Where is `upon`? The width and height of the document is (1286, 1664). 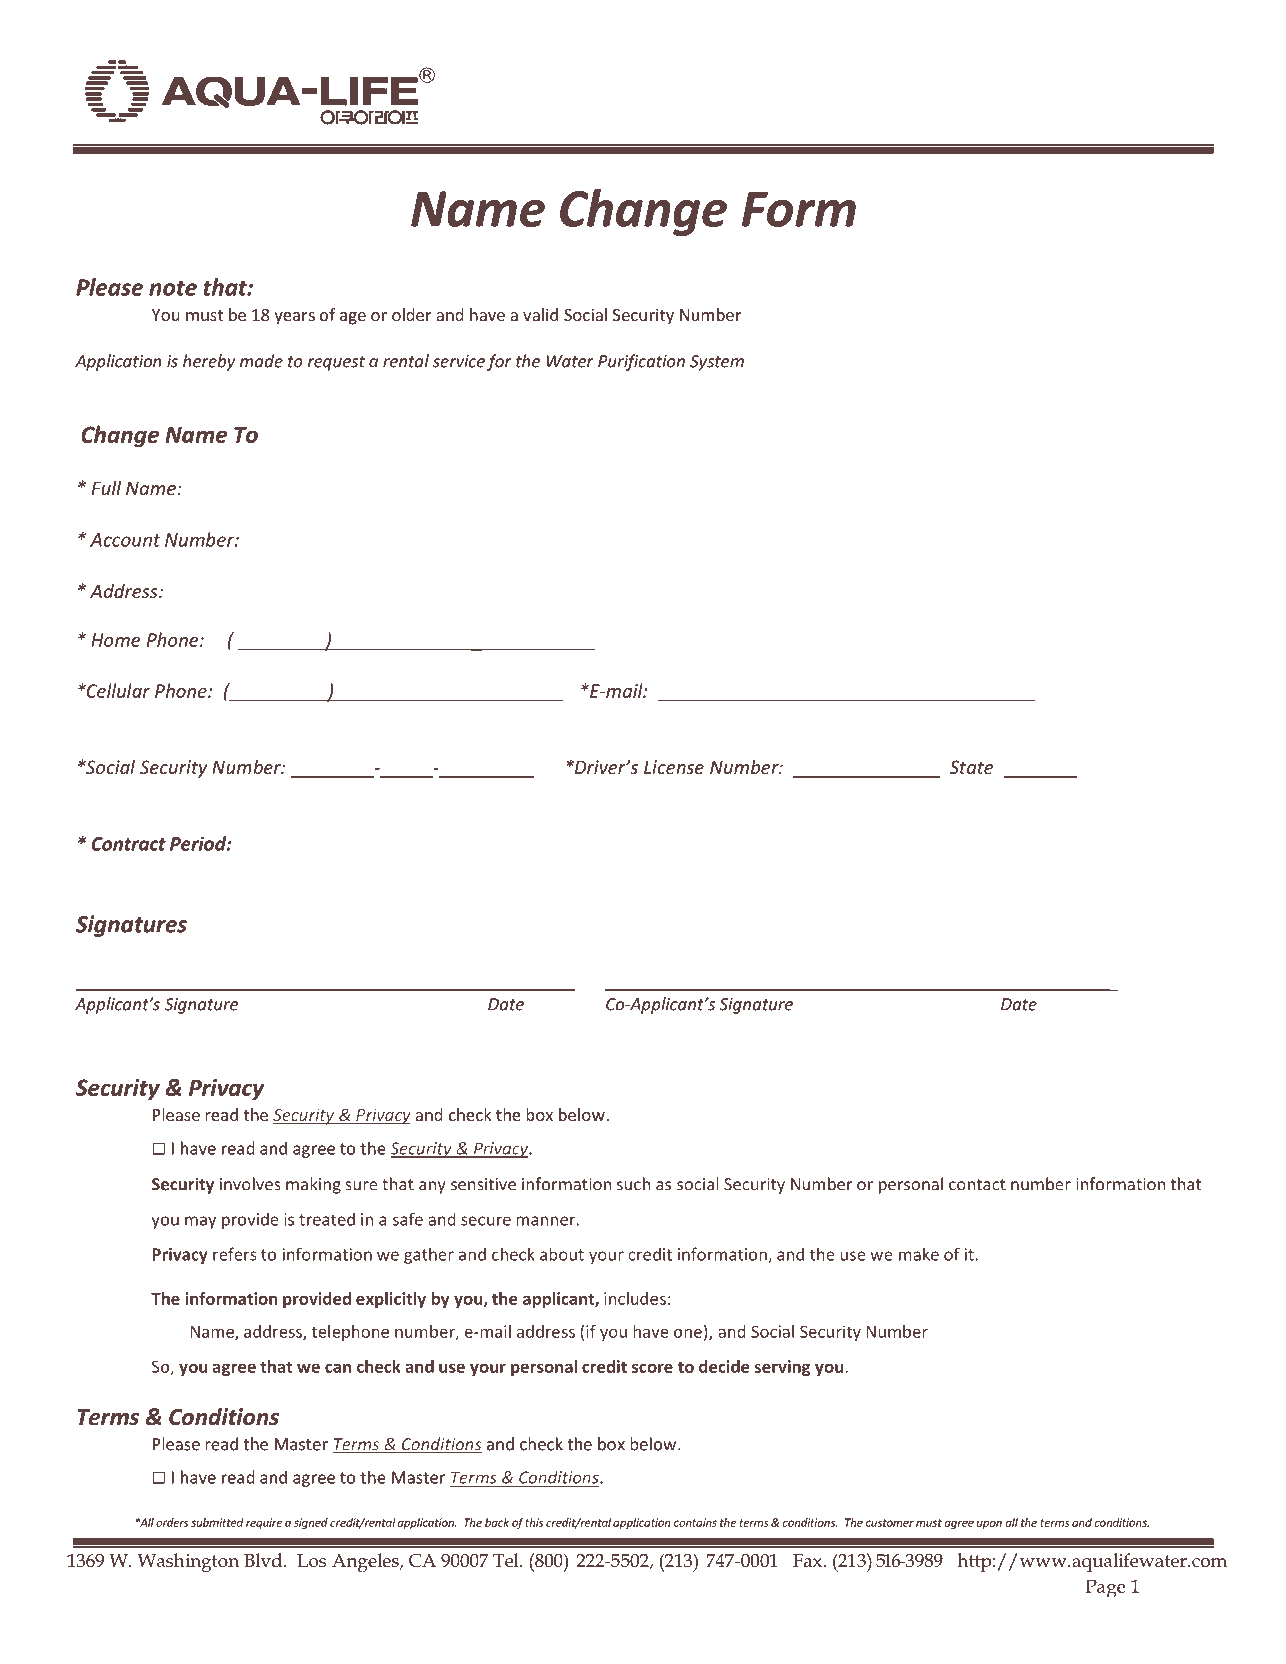
upon is located at coordinates (989, 1524).
